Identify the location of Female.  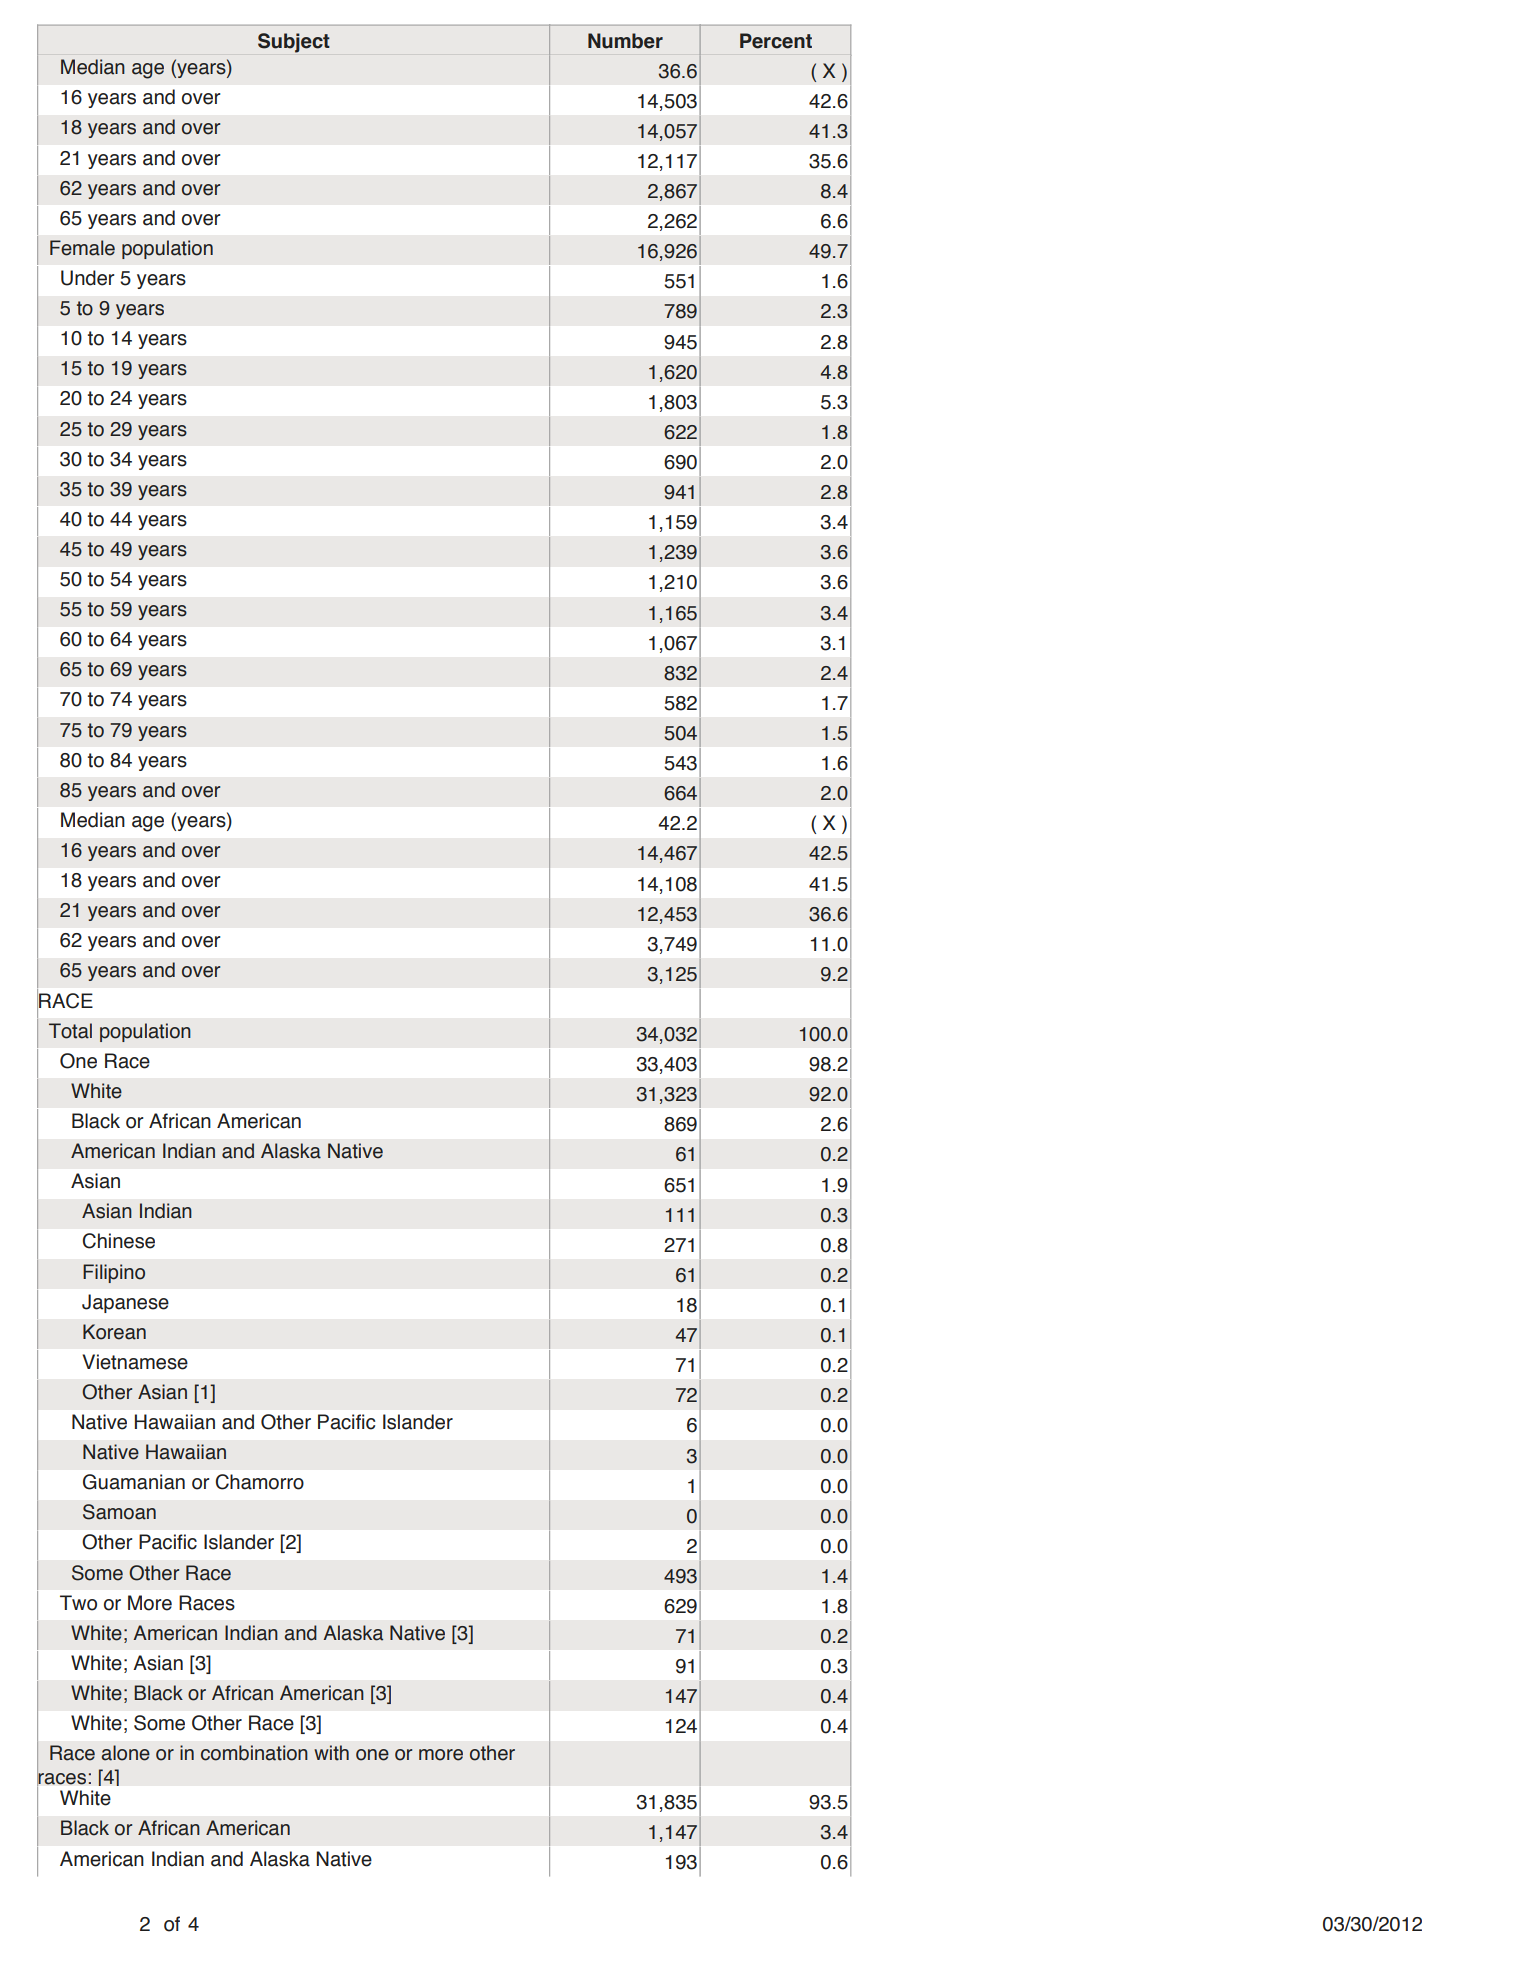
(82, 248).
